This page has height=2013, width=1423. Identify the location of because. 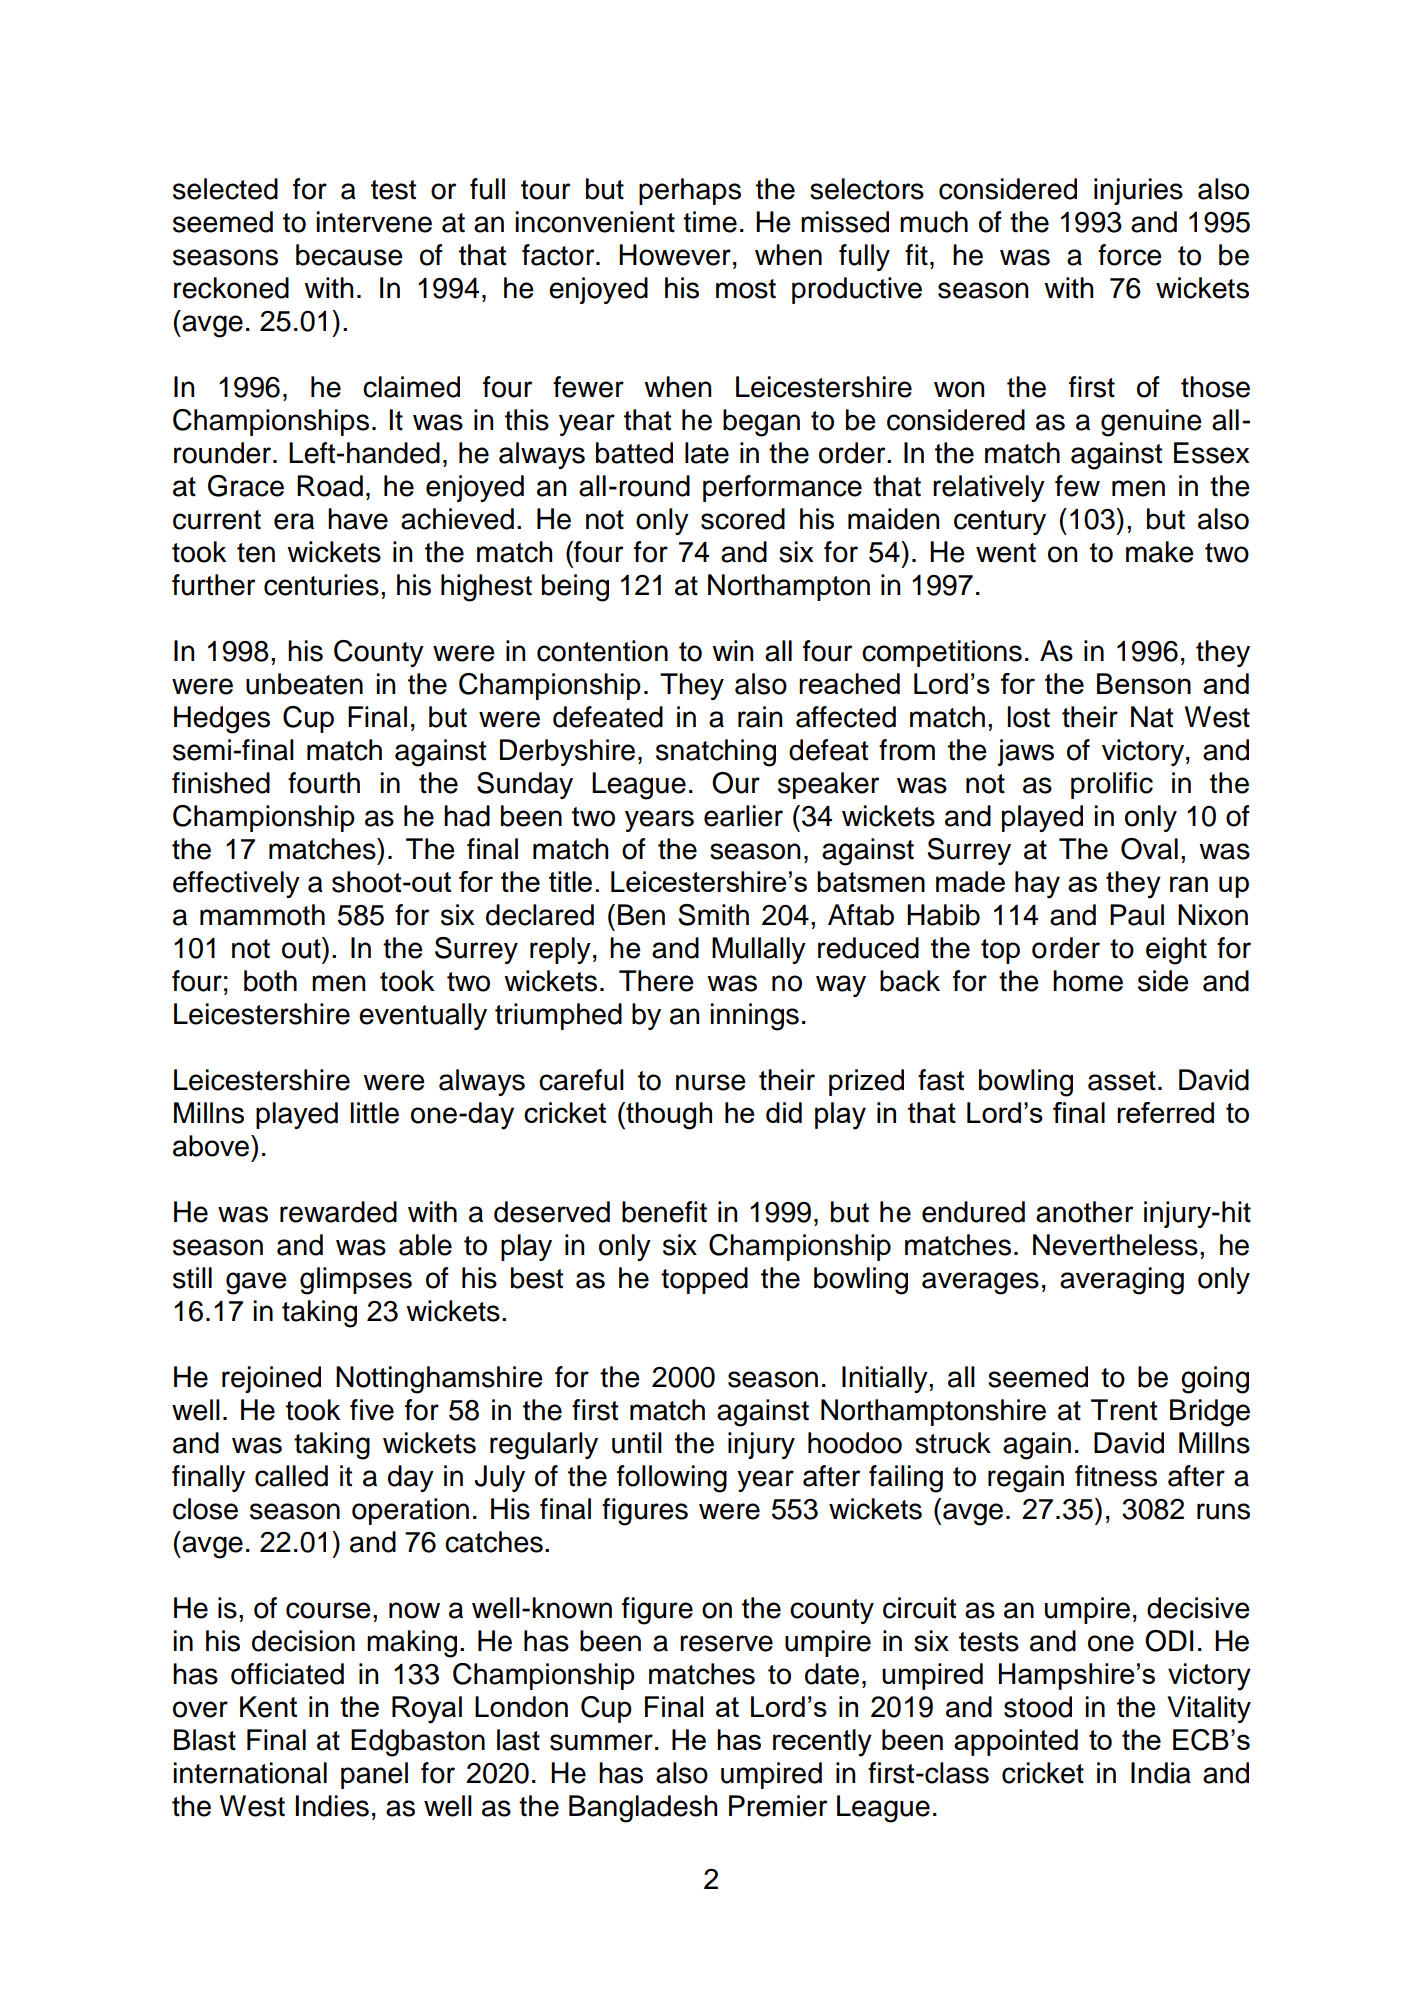
(349, 255).
